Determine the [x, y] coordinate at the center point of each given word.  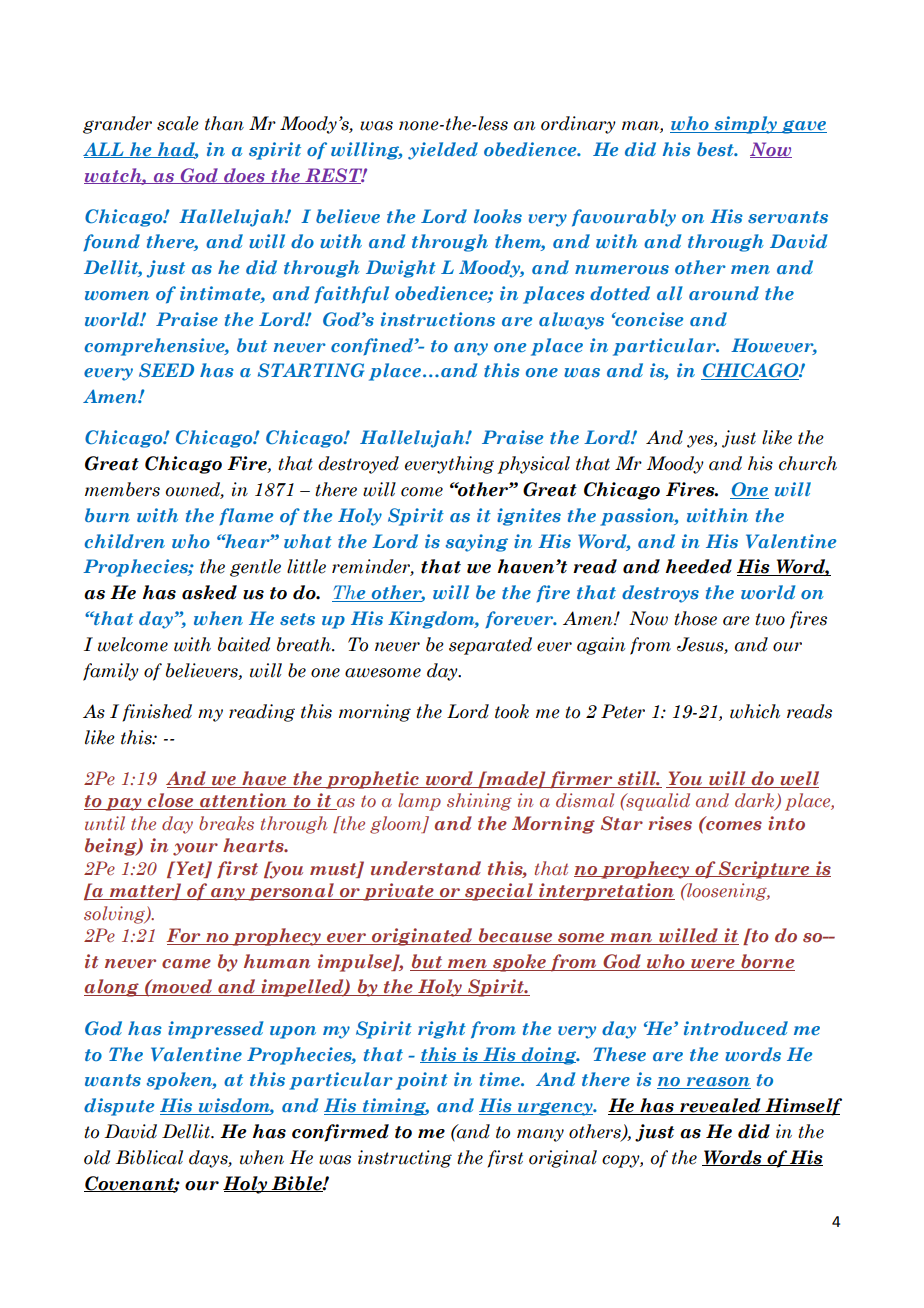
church [808, 463]
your [195, 849]
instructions [438, 319]
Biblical [149, 1157]
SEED [166, 370]
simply [745, 125]
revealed [720, 1106]
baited [244, 644]
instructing [405, 1159]
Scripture [764, 870]
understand [426, 868]
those [695, 618]
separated [490, 646]
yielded [443, 151]
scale [178, 123]
